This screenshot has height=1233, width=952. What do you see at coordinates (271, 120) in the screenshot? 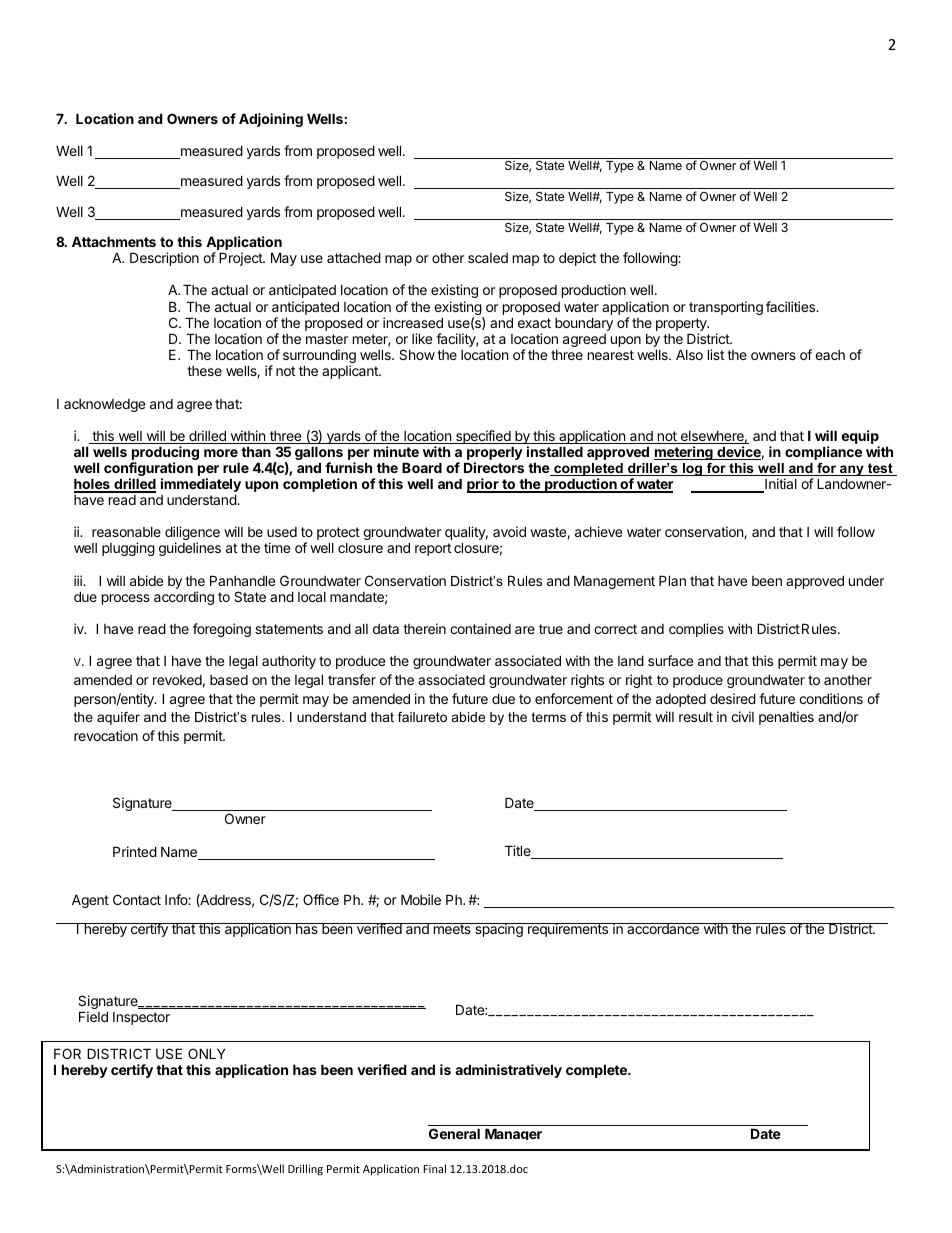
I see `Adjoining` at bounding box center [271, 120].
